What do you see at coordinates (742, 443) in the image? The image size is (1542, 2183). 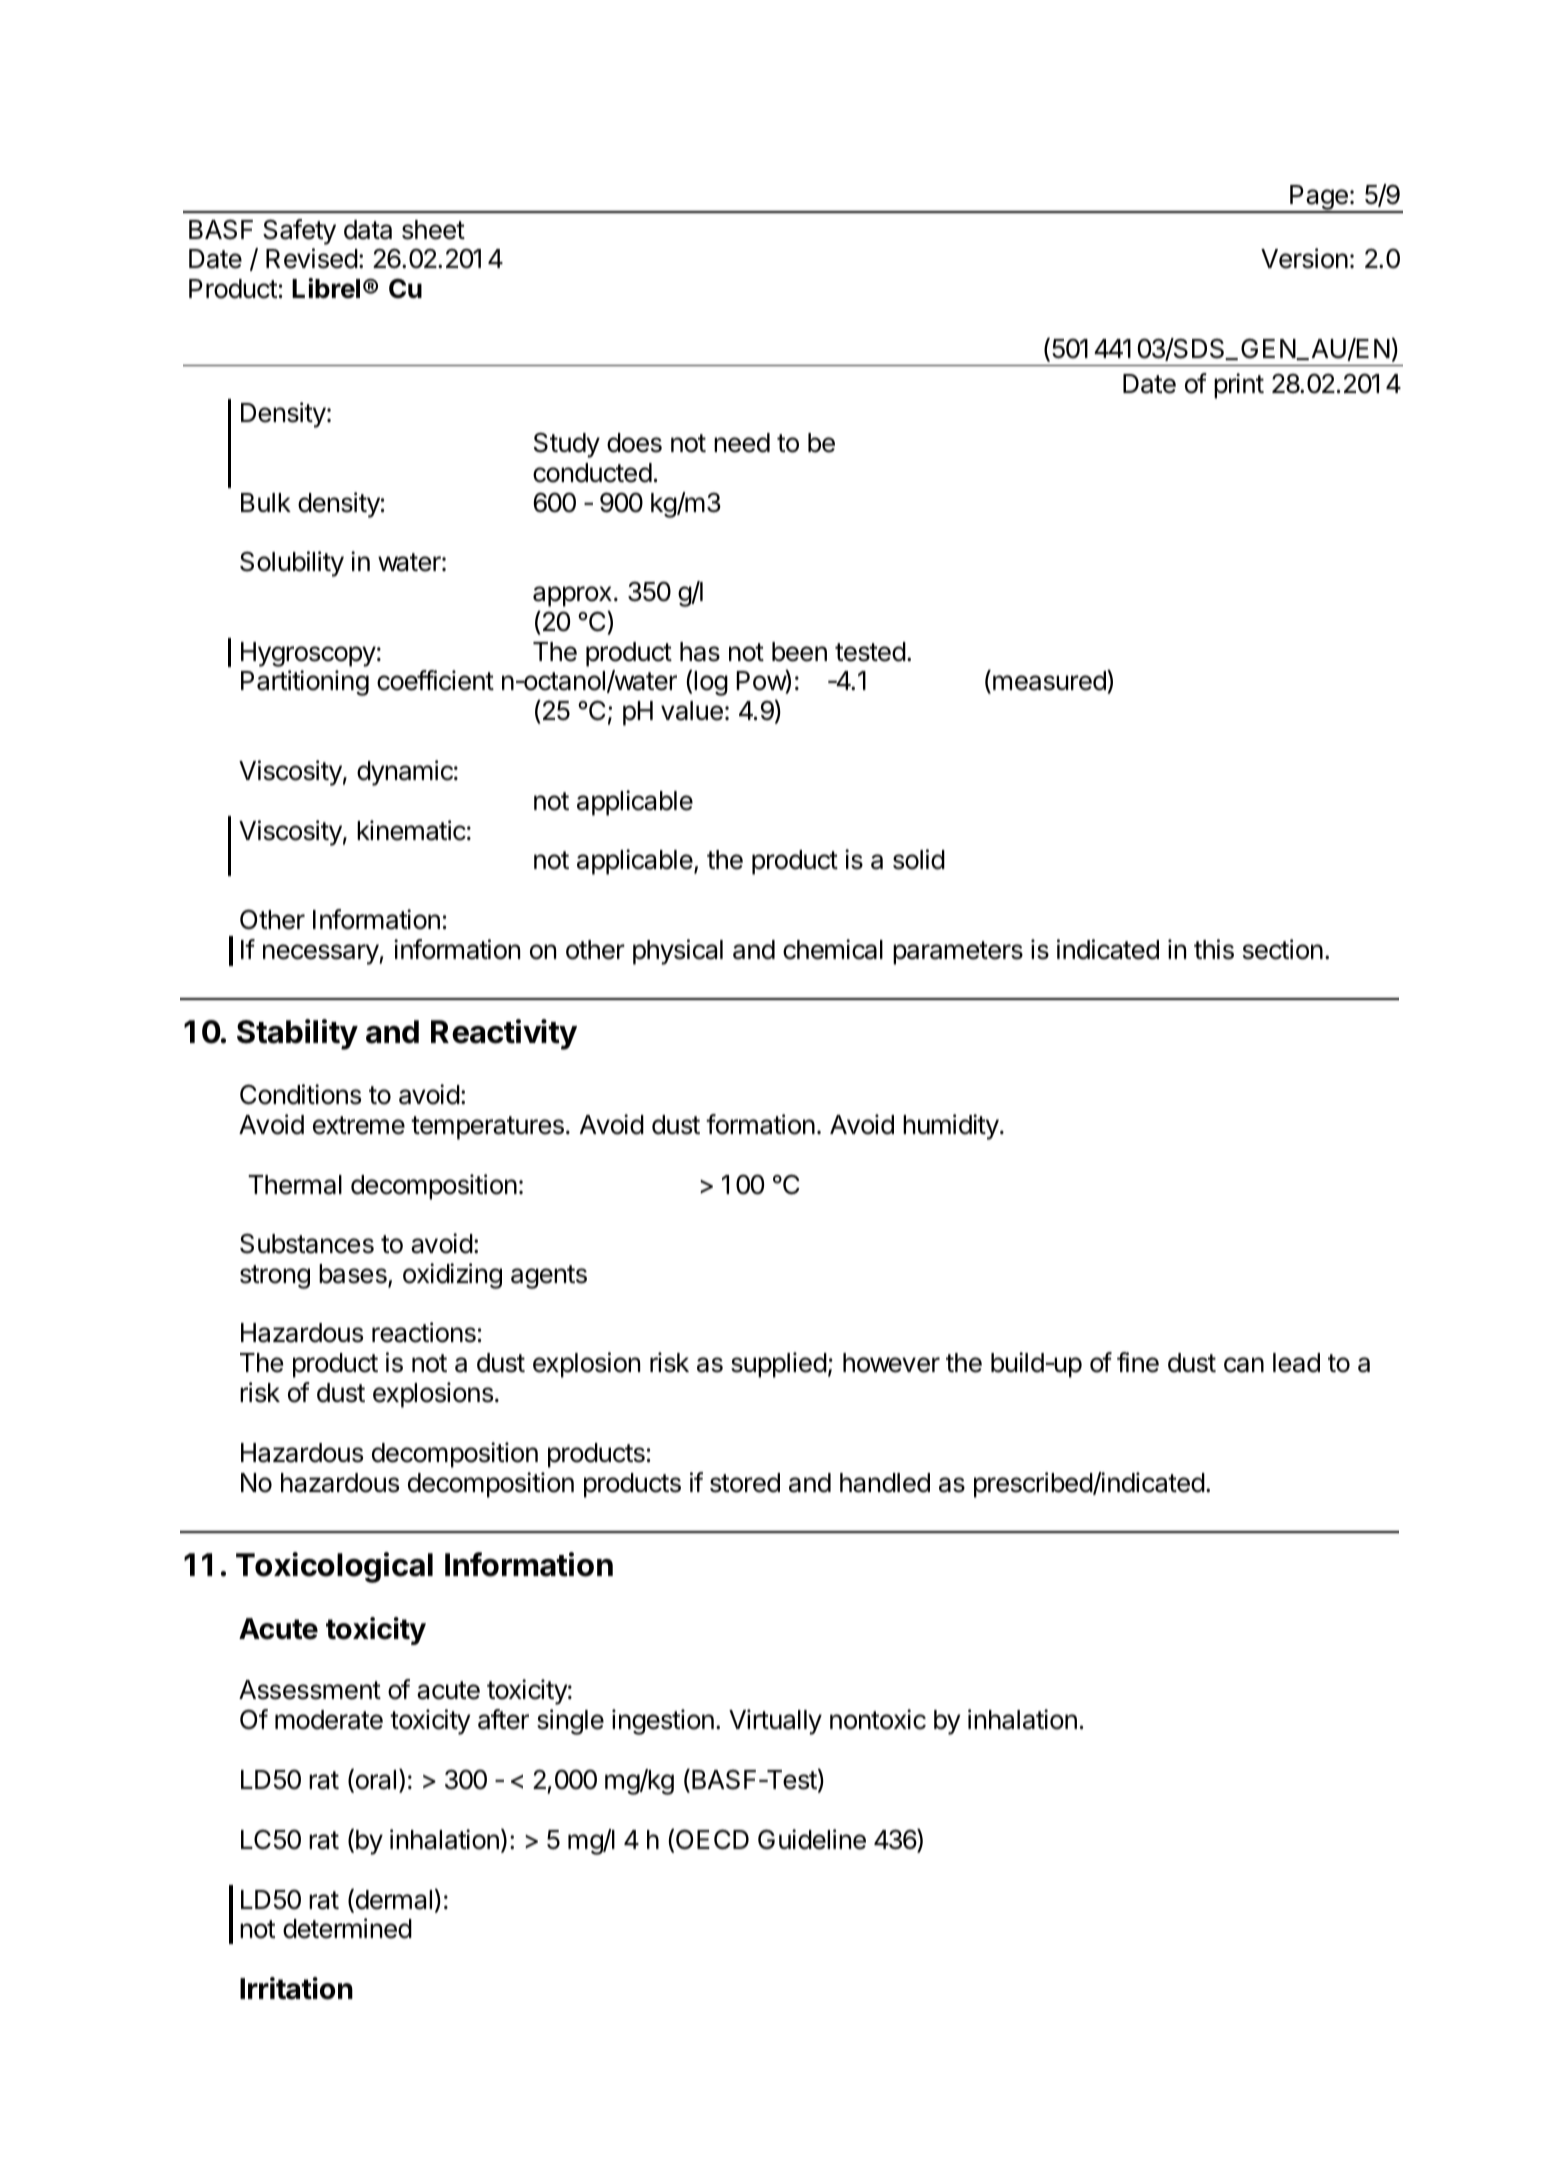 I see `need` at bounding box center [742, 443].
